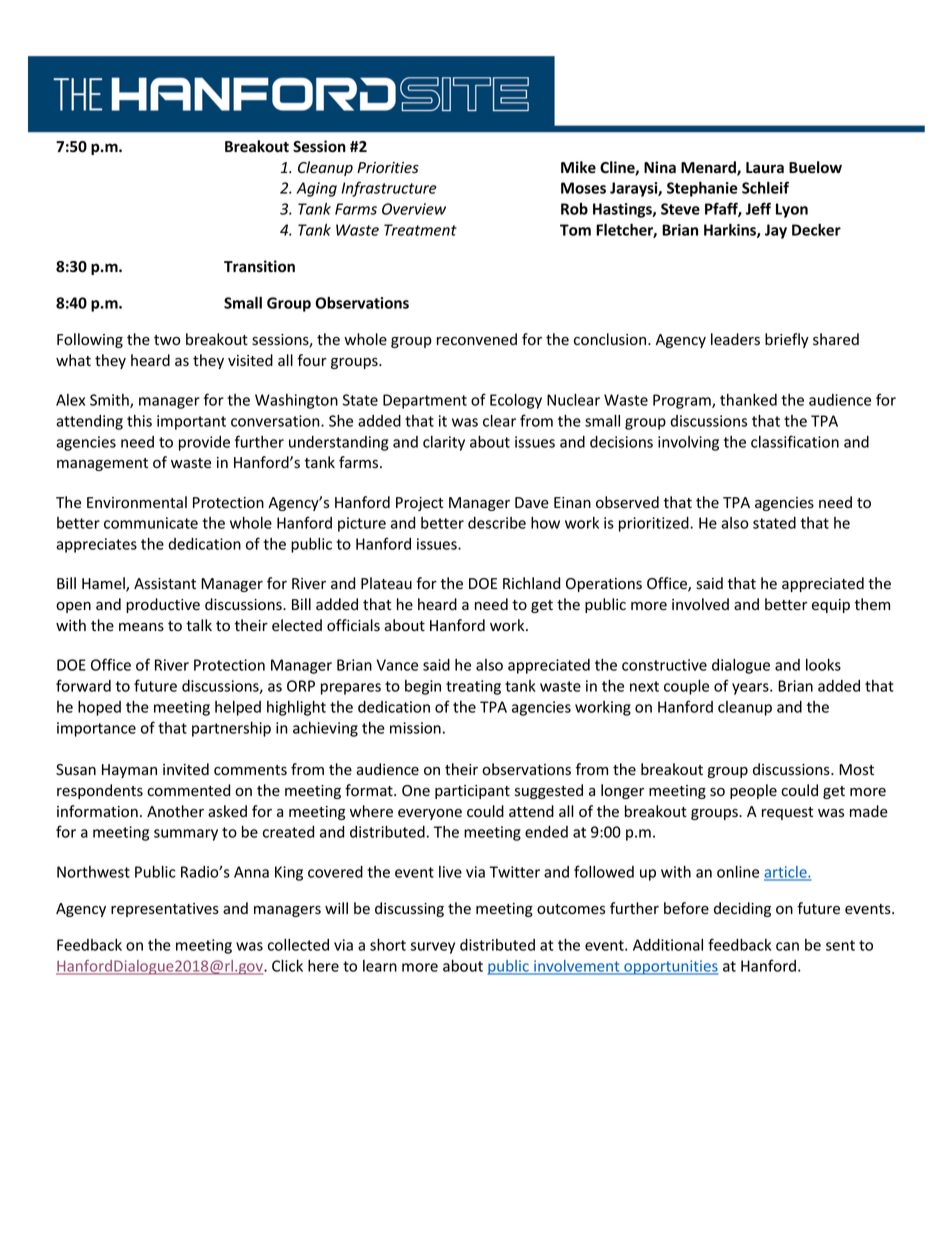 This page has width=952, height=1233. I want to click on Jeff, so click(758, 208).
